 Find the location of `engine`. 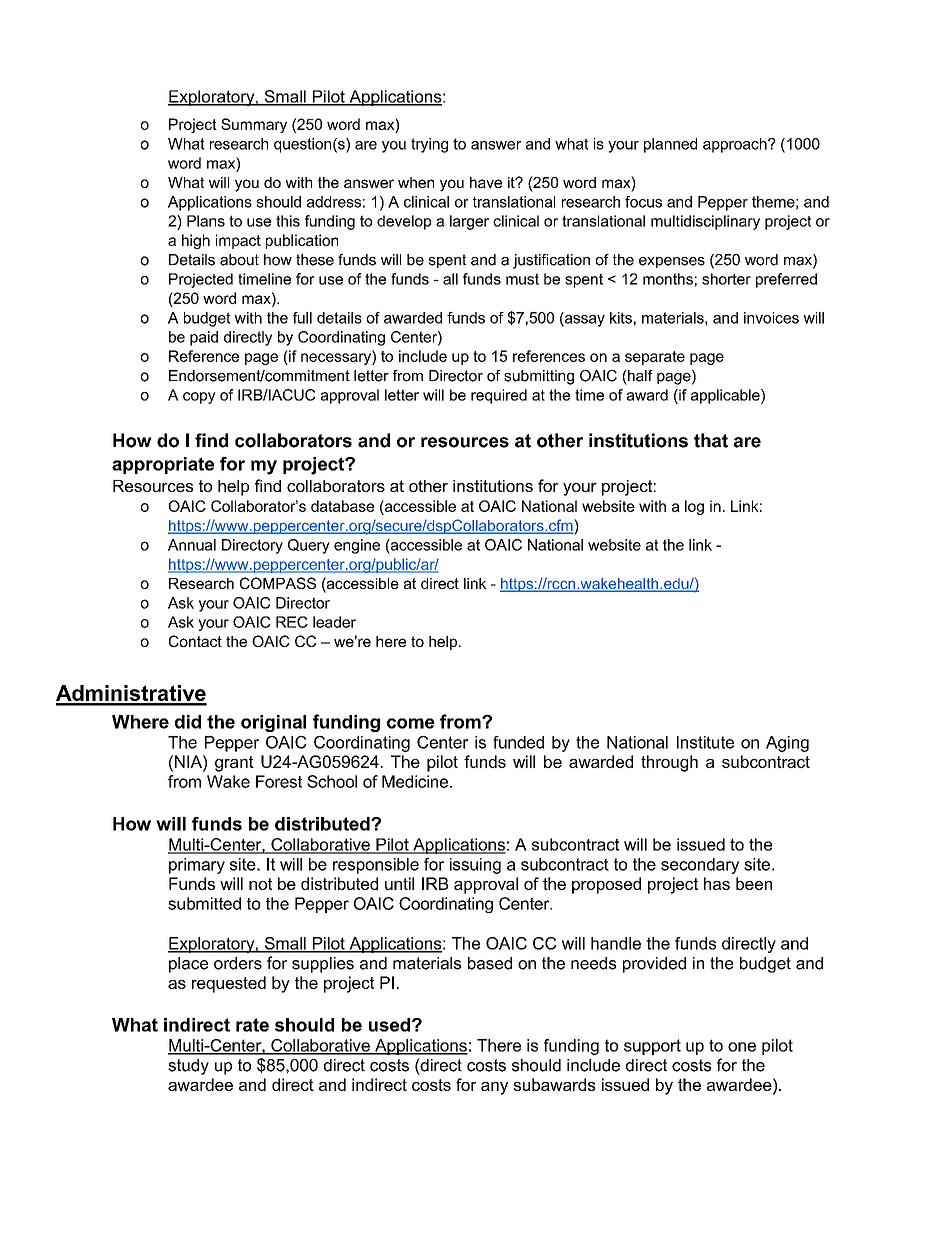

engine is located at coordinates (357, 546).
